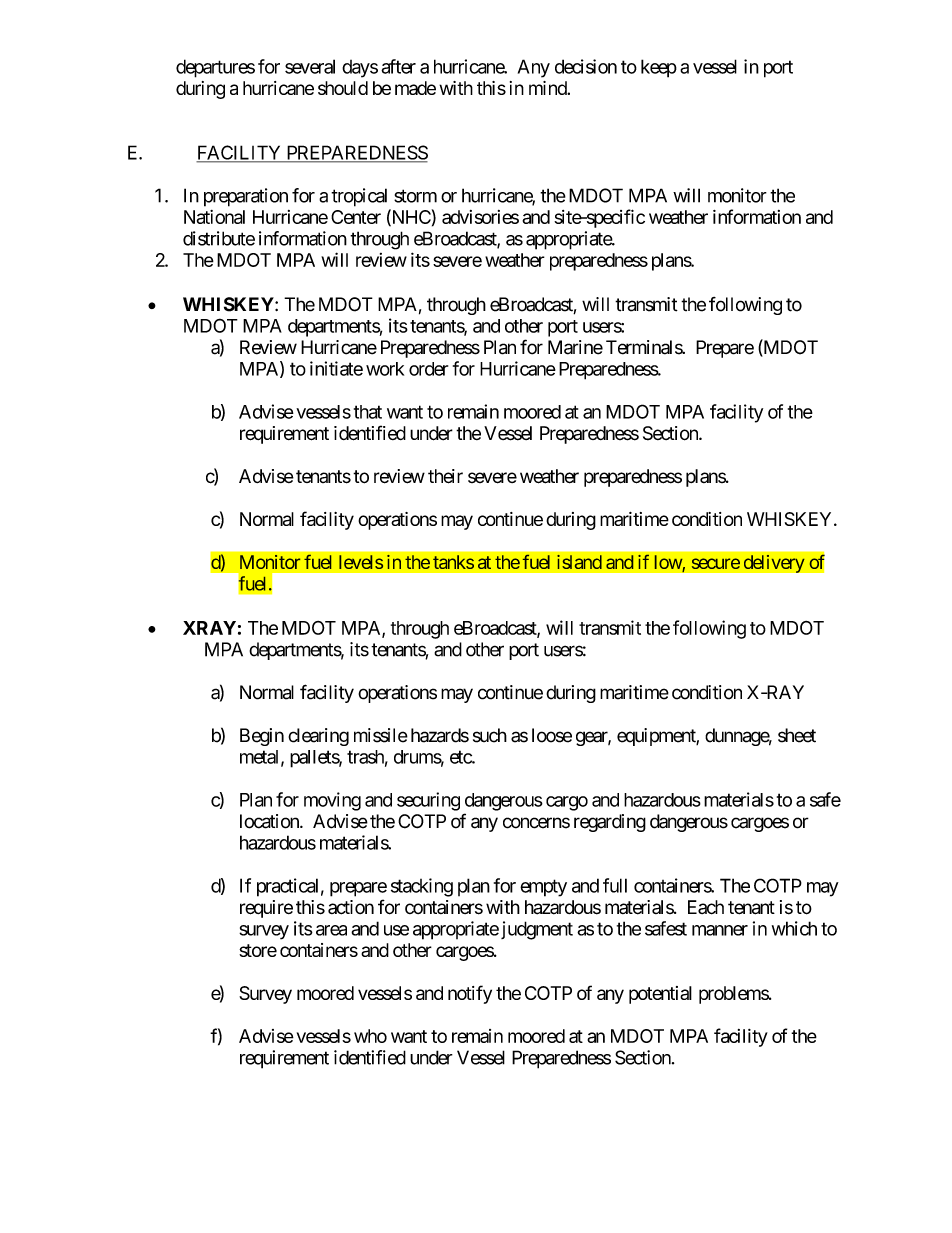 The image size is (952, 1233). Describe the element at coordinates (579, 562) in the screenshot. I see `island` at that location.
